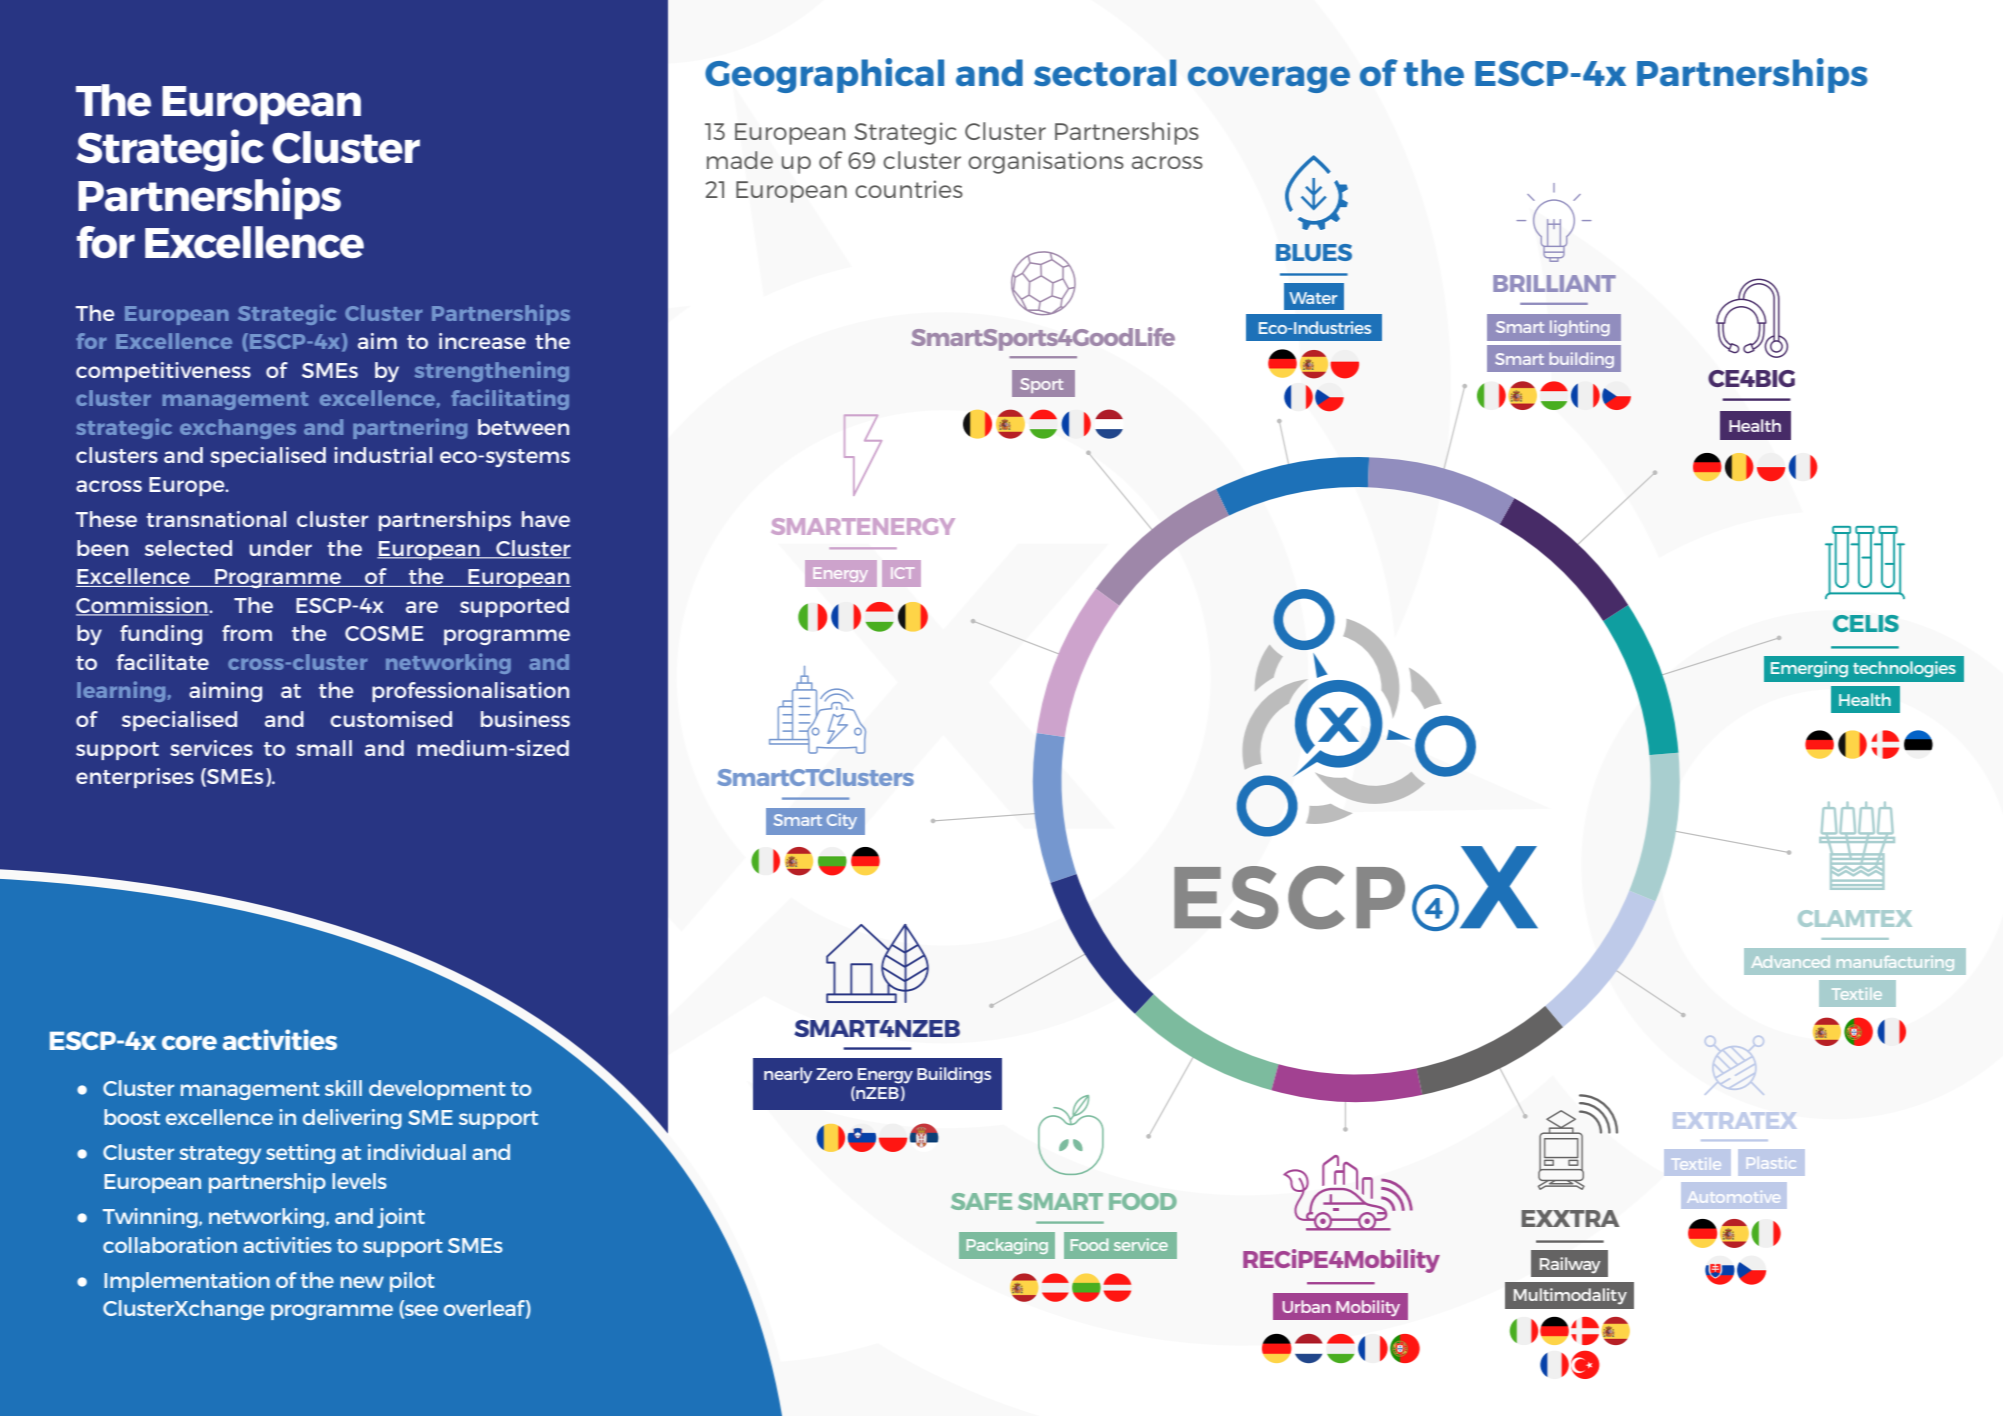  I want to click on Advanced, so click(1791, 962).
